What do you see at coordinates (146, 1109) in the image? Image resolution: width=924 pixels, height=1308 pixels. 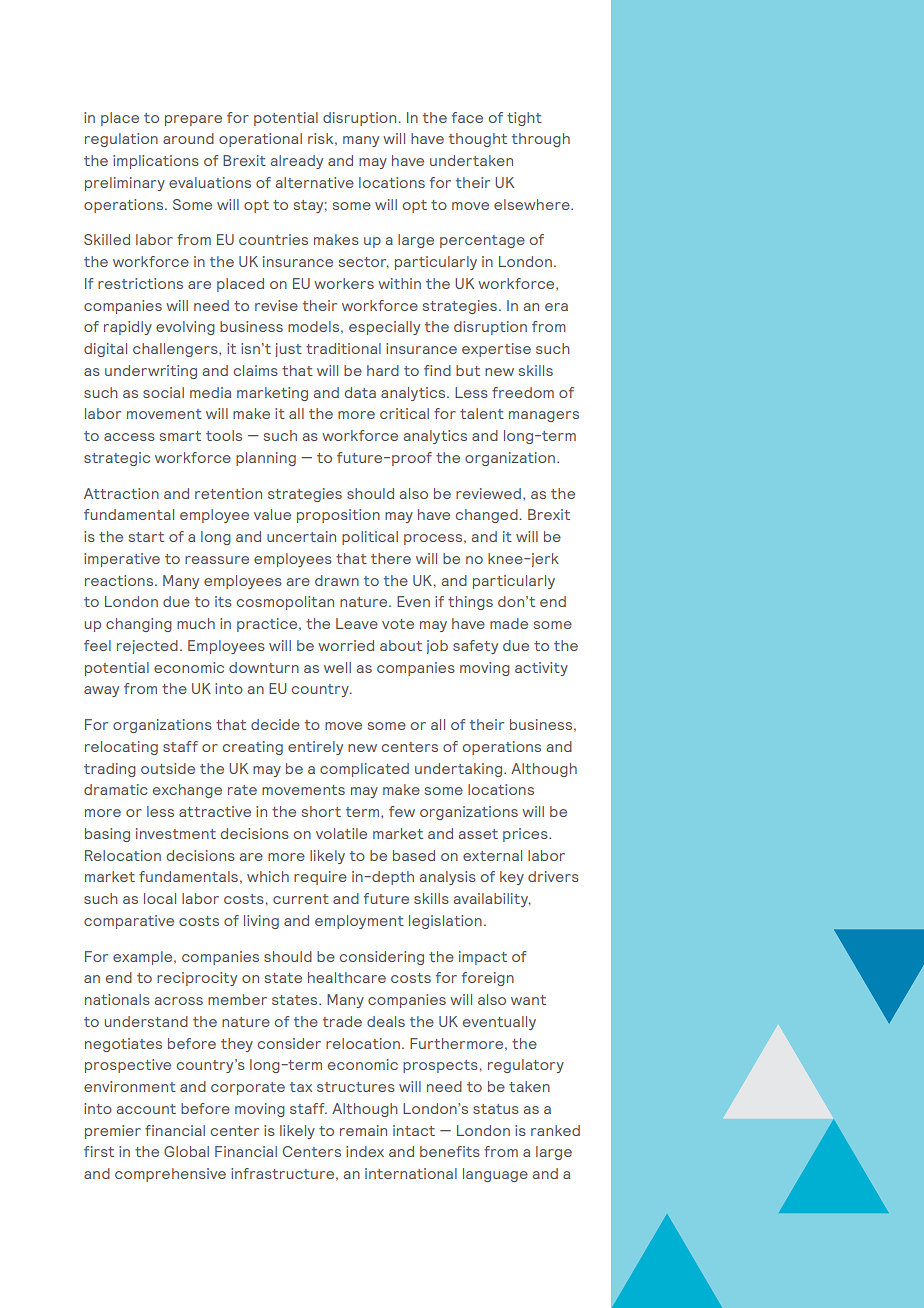 I see `account` at bounding box center [146, 1109].
